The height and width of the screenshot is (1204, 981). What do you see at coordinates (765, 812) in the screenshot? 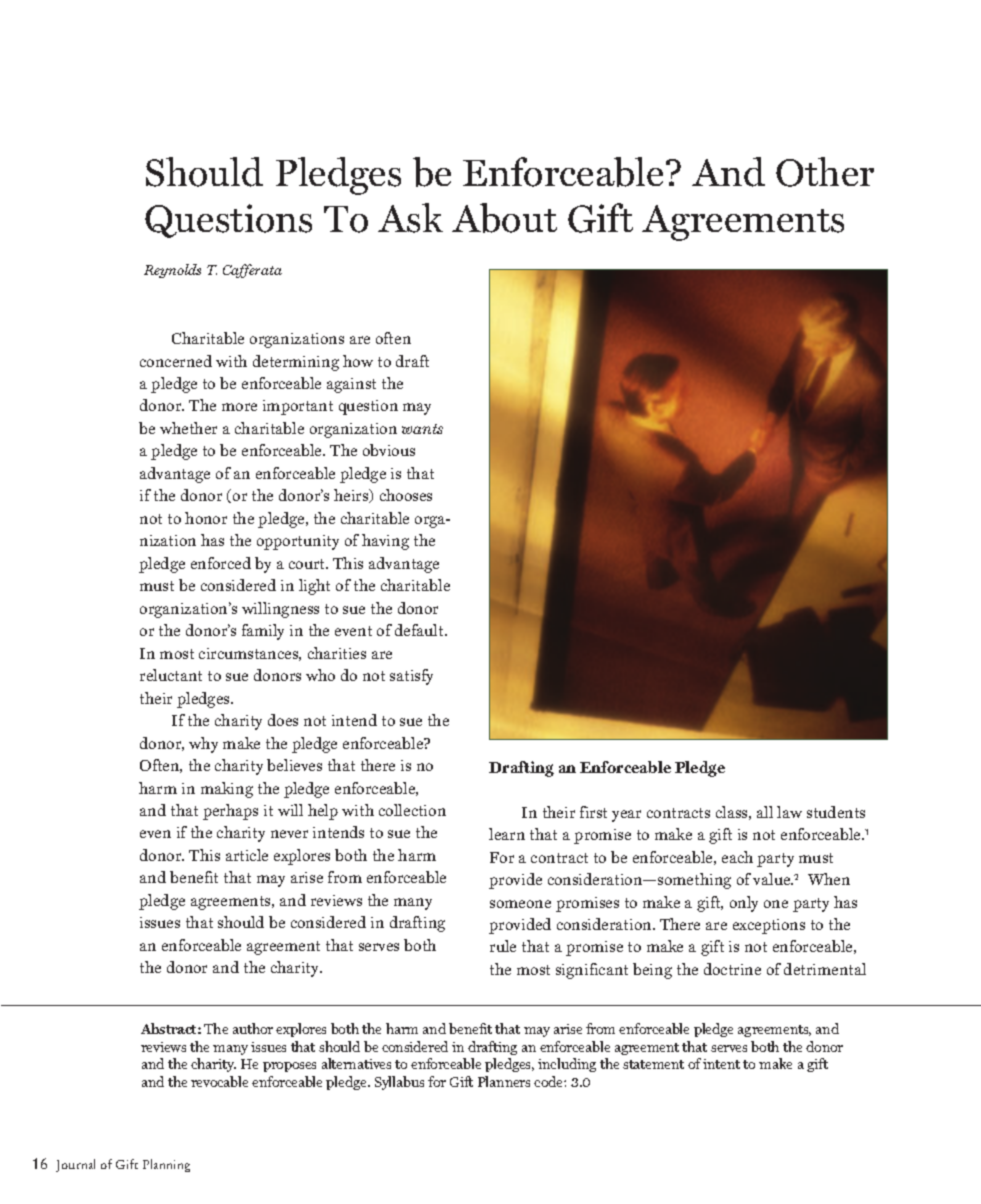
I see `all` at bounding box center [765, 812].
